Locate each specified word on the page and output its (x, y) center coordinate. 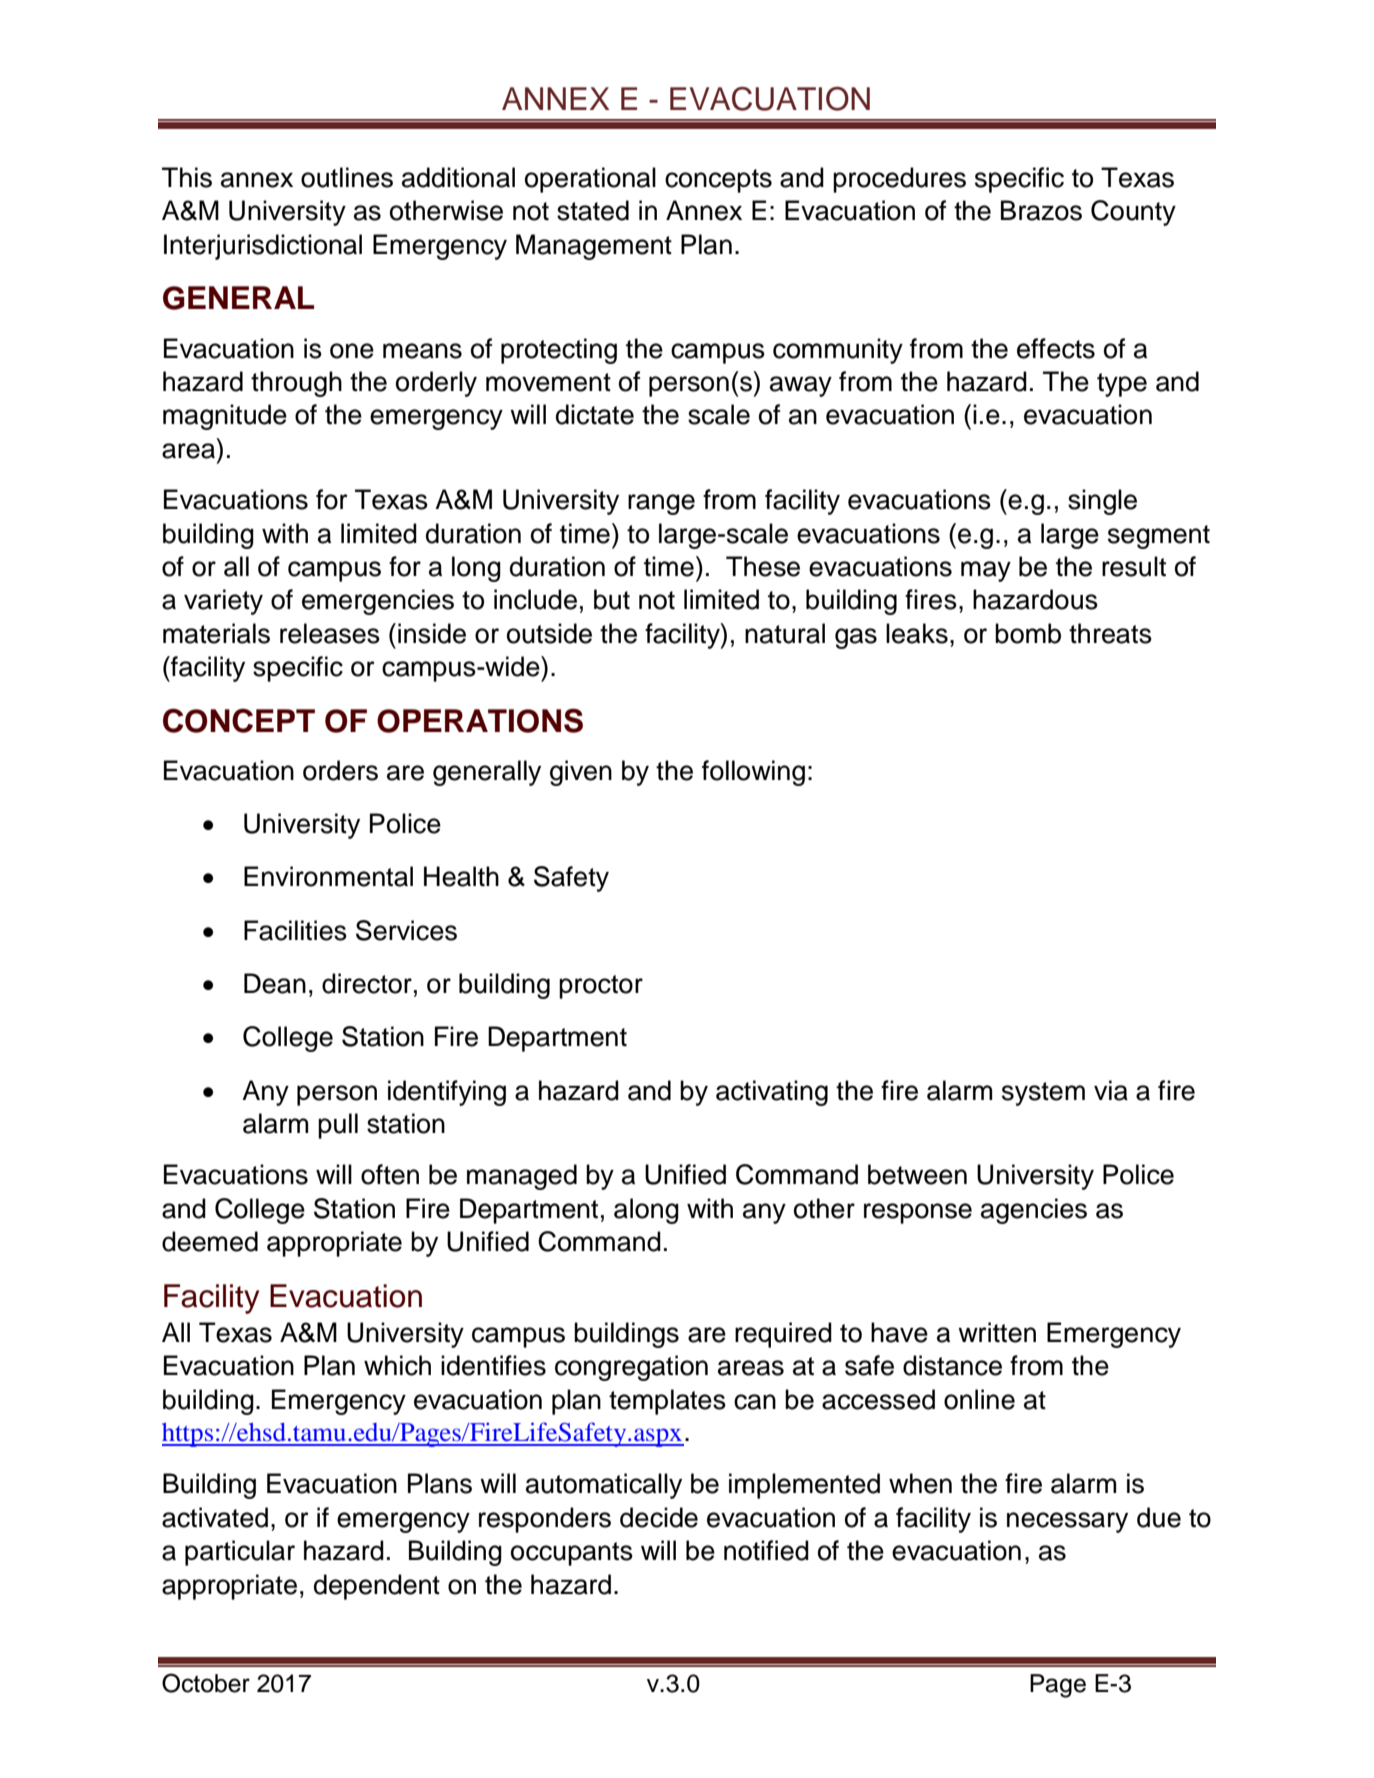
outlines (347, 177)
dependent (377, 1587)
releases (330, 633)
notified (766, 1550)
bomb (1028, 633)
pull (338, 1126)
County (1133, 213)
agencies (1034, 1211)
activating (772, 1093)
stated (593, 210)
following (753, 773)
